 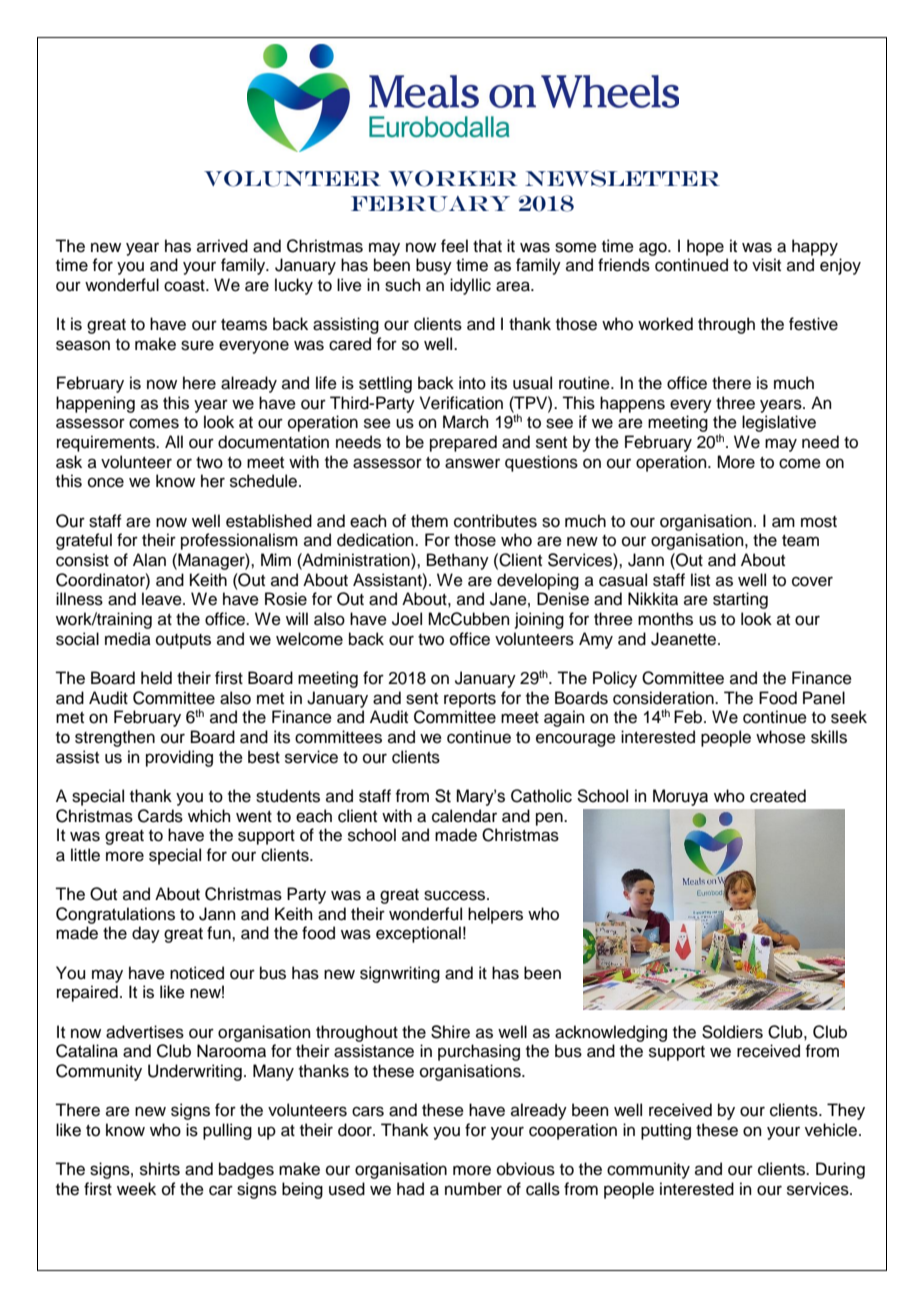 What do you see at coordinates (156, 678) in the screenshot?
I see `held` at bounding box center [156, 678].
